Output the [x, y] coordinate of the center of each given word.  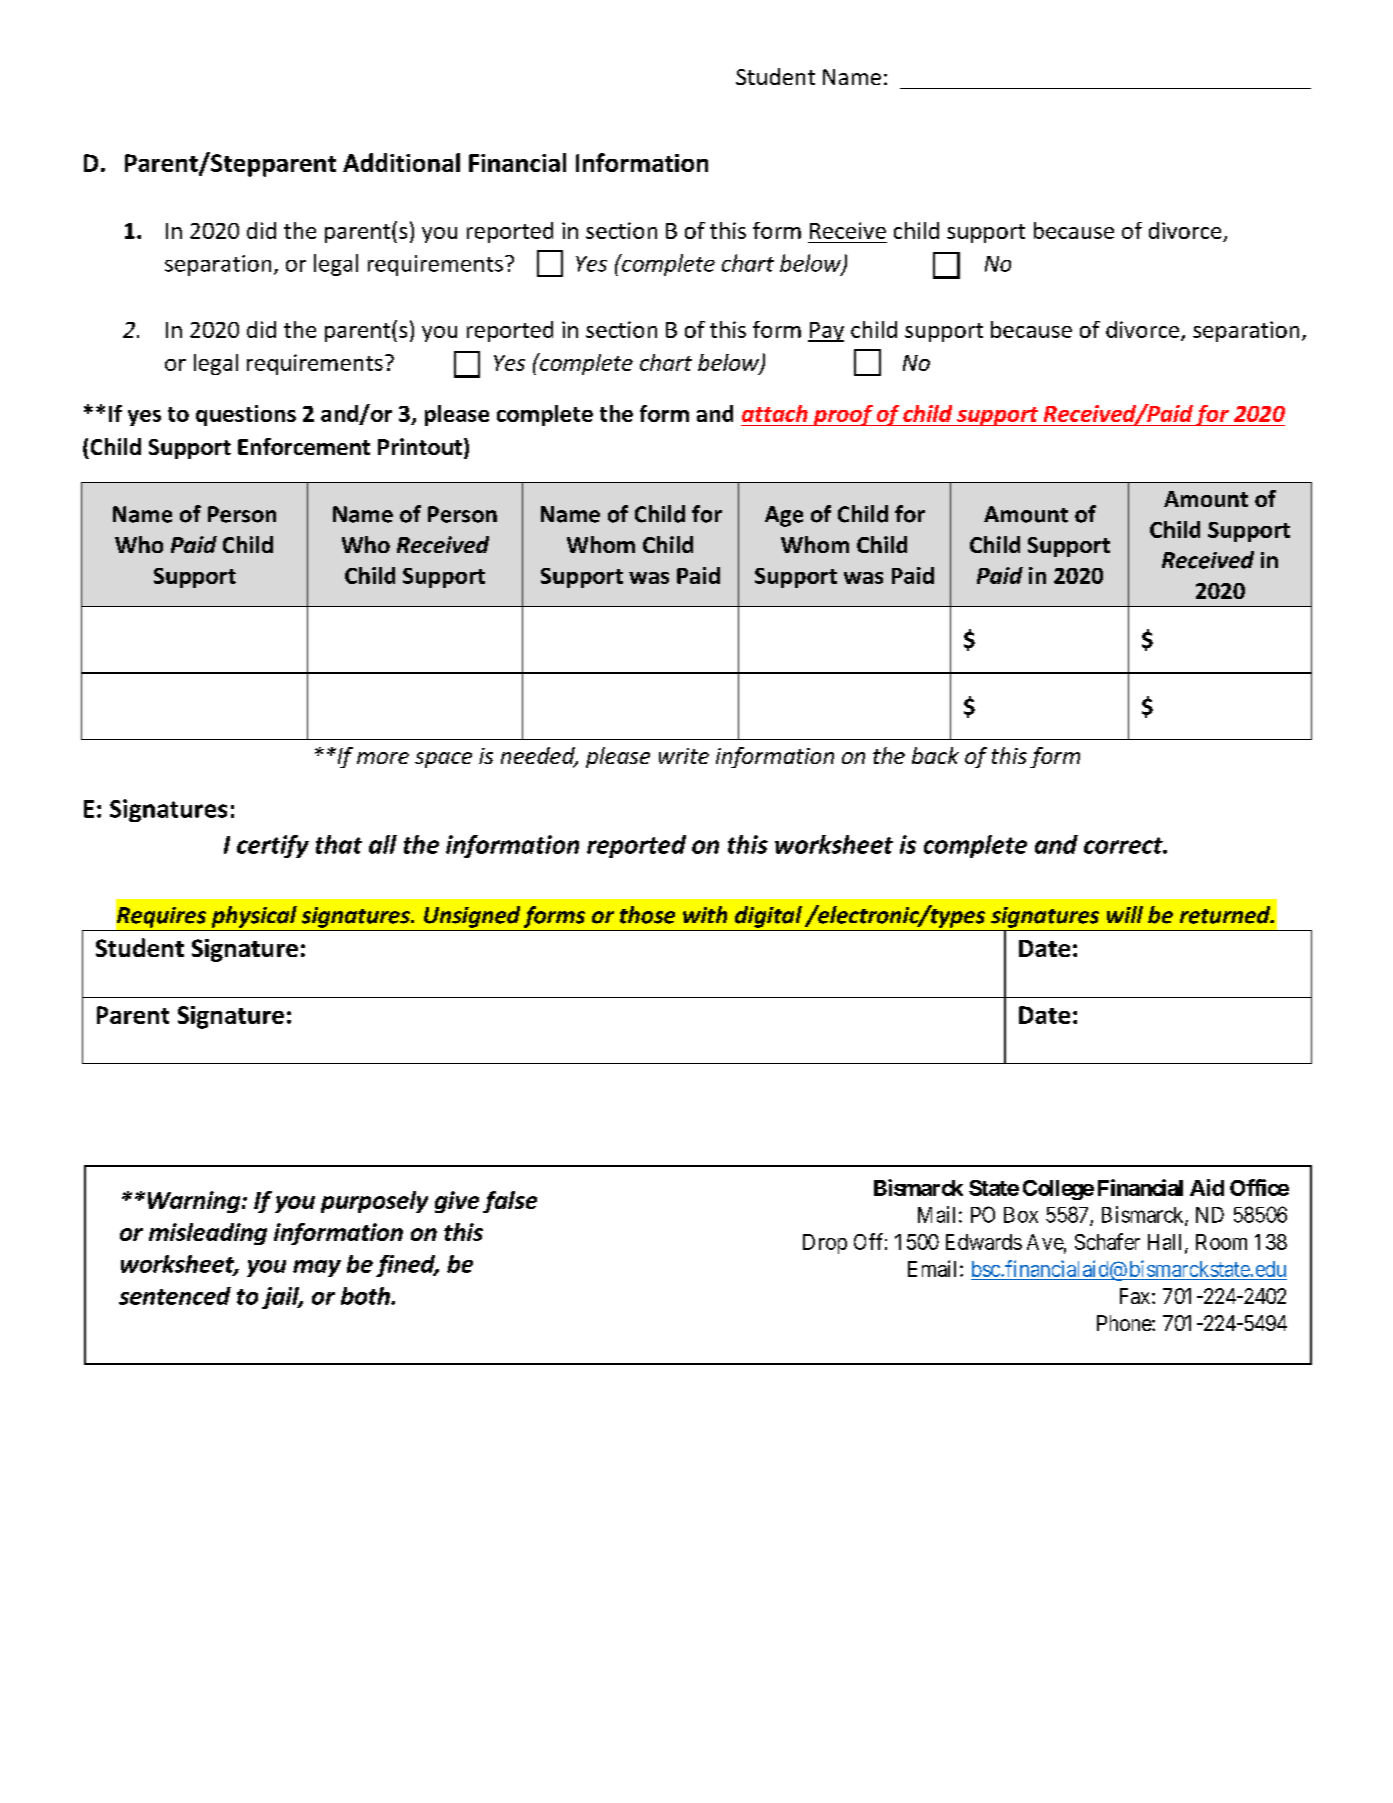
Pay [826, 332]
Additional [401, 162]
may [317, 1268]
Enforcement [304, 446]
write [684, 756]
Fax [1136, 1296]
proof [843, 415]
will [1125, 914]
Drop [825, 1244]
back [935, 755]
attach [775, 413]
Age [784, 516]
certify [273, 846]
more [383, 758]
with [705, 914]
